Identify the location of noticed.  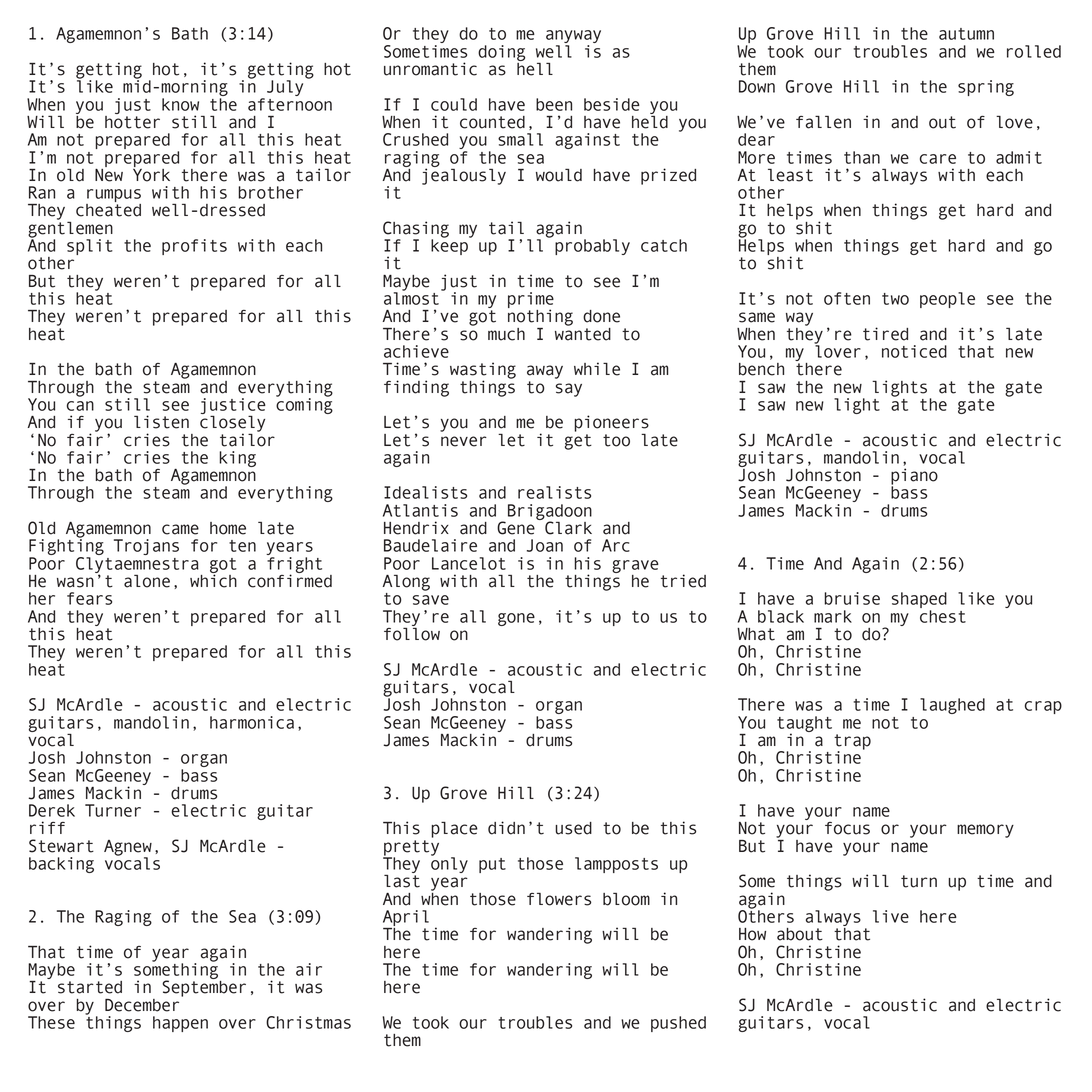
(914, 351).
